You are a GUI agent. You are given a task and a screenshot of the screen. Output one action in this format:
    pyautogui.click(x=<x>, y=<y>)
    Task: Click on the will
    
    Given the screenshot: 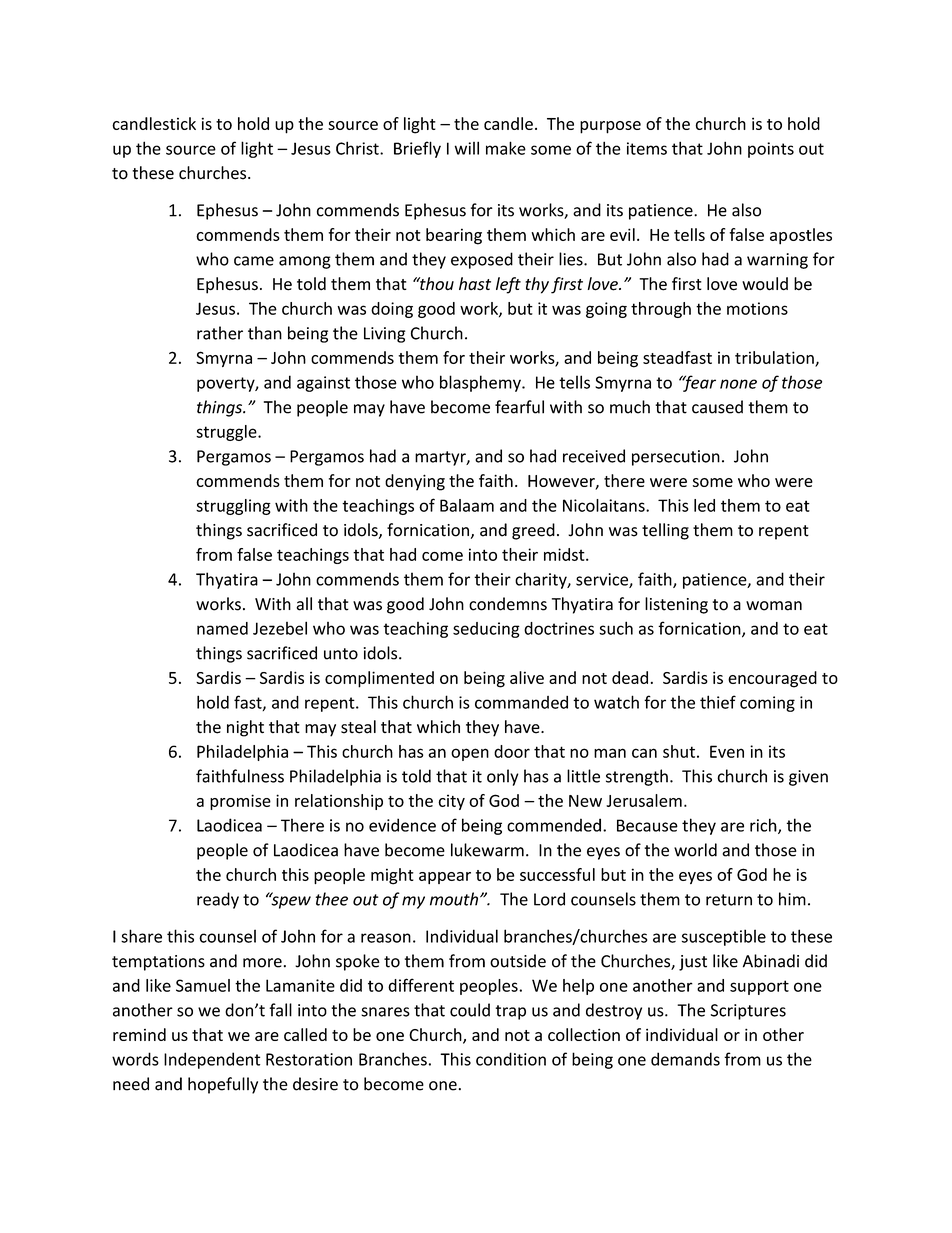 What is the action you would take?
    pyautogui.click(x=467, y=148)
